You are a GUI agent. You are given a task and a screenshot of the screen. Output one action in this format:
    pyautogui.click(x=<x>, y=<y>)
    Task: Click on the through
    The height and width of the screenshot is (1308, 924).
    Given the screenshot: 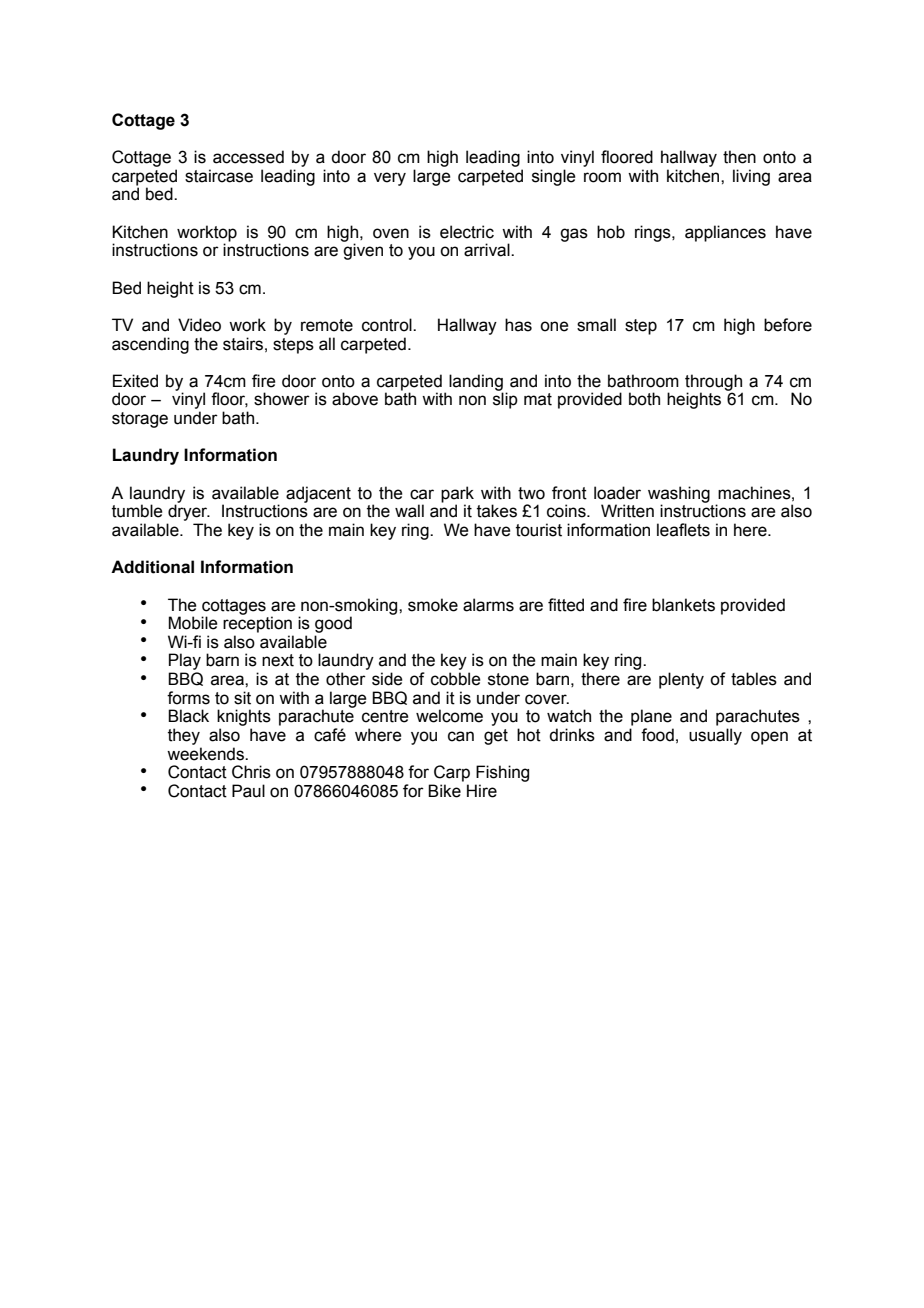 What is the action you would take?
    pyautogui.click(x=714, y=383)
